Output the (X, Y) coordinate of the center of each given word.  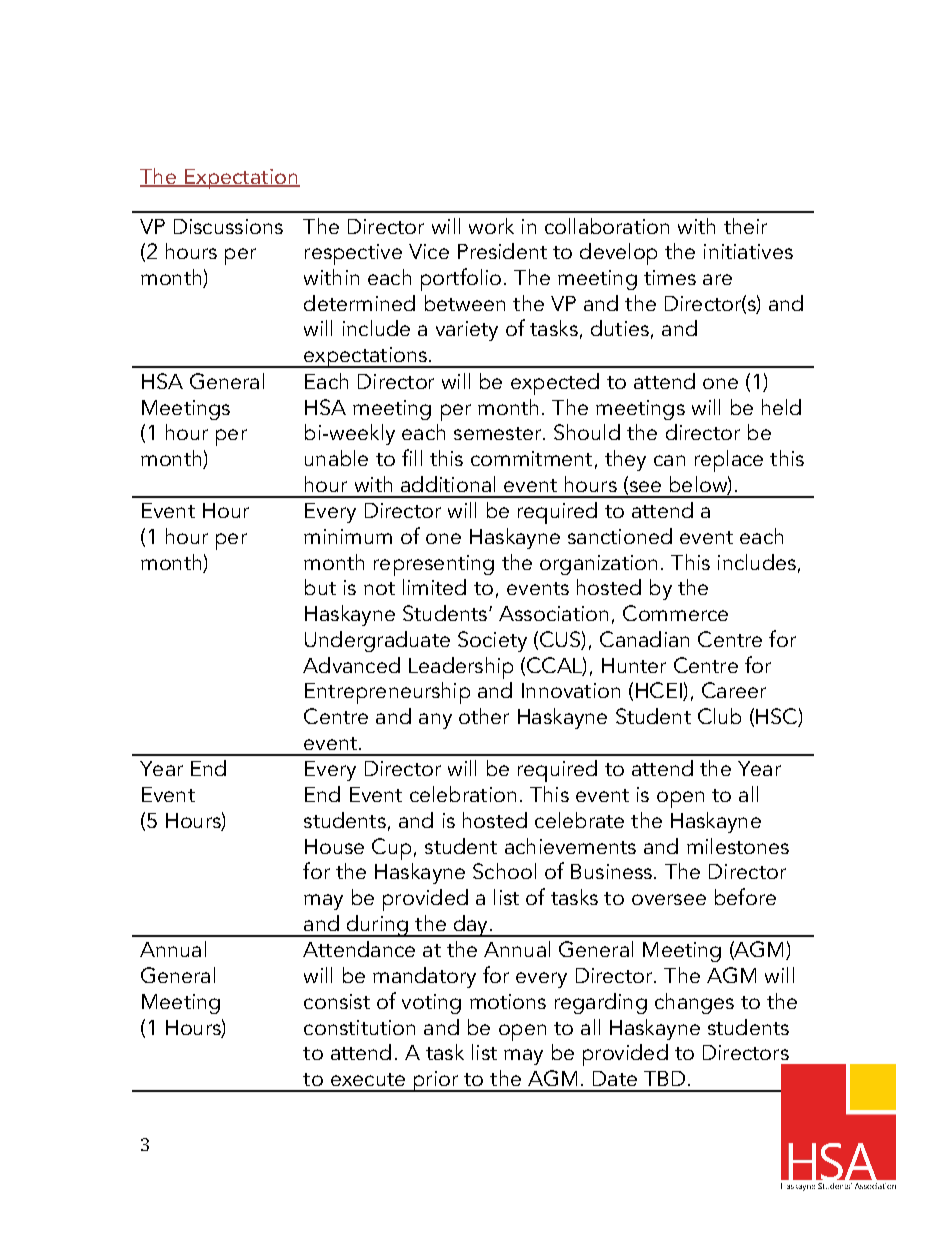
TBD (664, 1078)
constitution (359, 1027)
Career (734, 690)
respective (353, 254)
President (502, 251)
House (334, 846)
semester (499, 433)
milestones (738, 846)
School (504, 871)
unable (336, 458)
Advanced (351, 665)
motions (508, 1001)
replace (729, 461)
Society (492, 641)
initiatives (748, 251)
